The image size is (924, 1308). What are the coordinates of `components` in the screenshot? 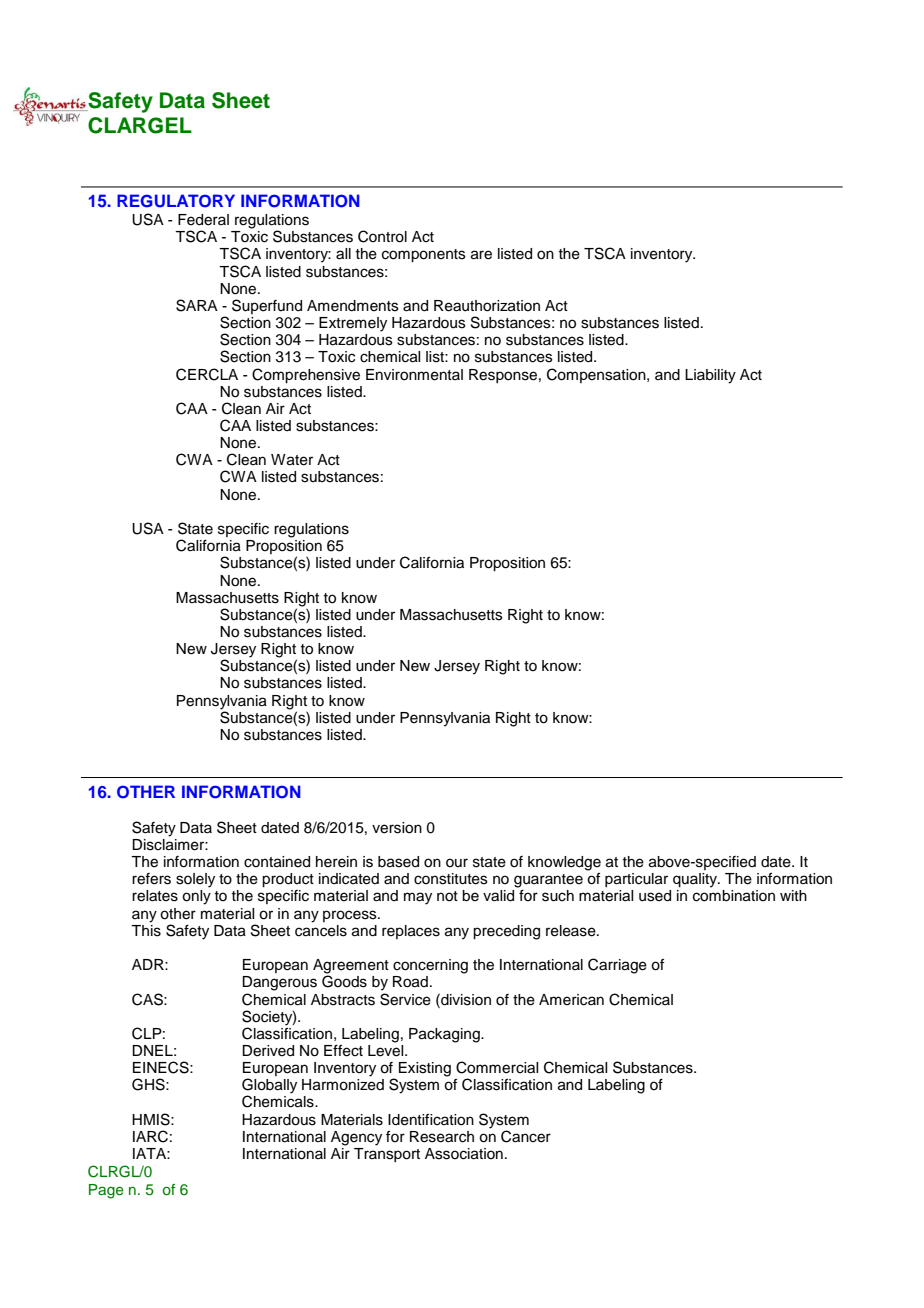 It's located at (424, 255).
